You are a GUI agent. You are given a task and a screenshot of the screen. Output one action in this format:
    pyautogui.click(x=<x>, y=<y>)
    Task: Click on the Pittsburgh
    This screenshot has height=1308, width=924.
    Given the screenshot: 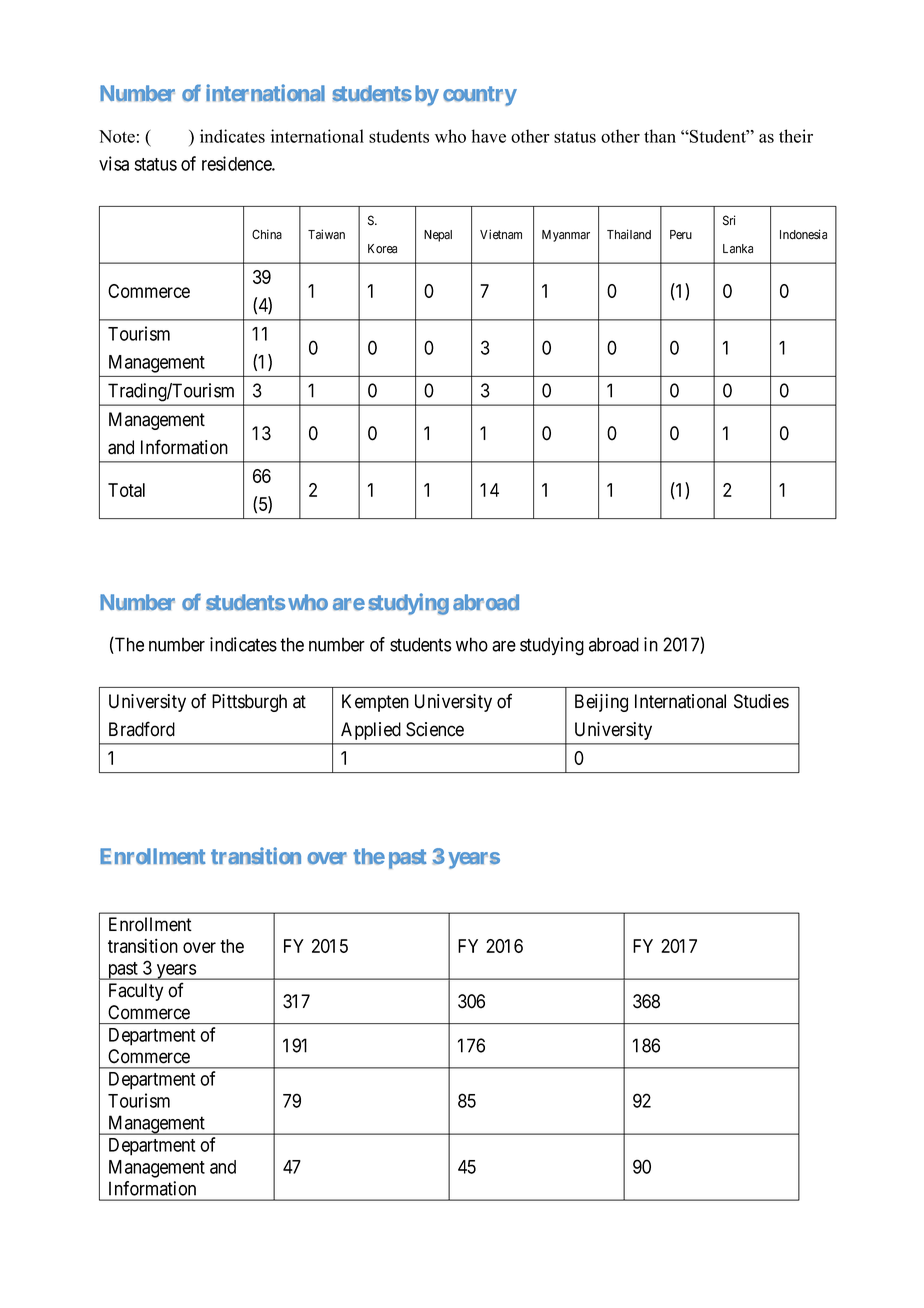 What is the action you would take?
    pyautogui.click(x=249, y=703)
